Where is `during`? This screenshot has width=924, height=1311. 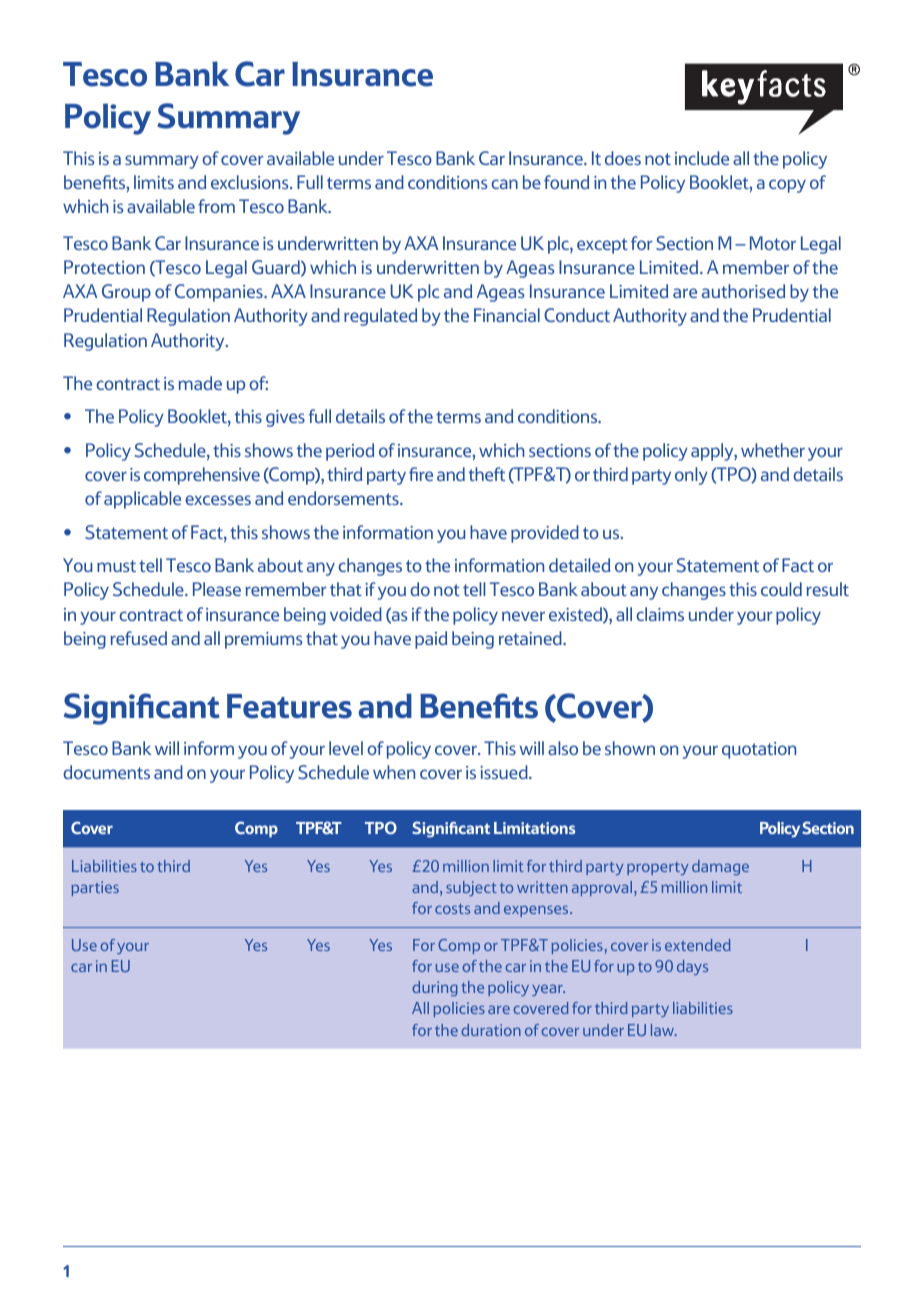 during is located at coordinates (435, 988).
